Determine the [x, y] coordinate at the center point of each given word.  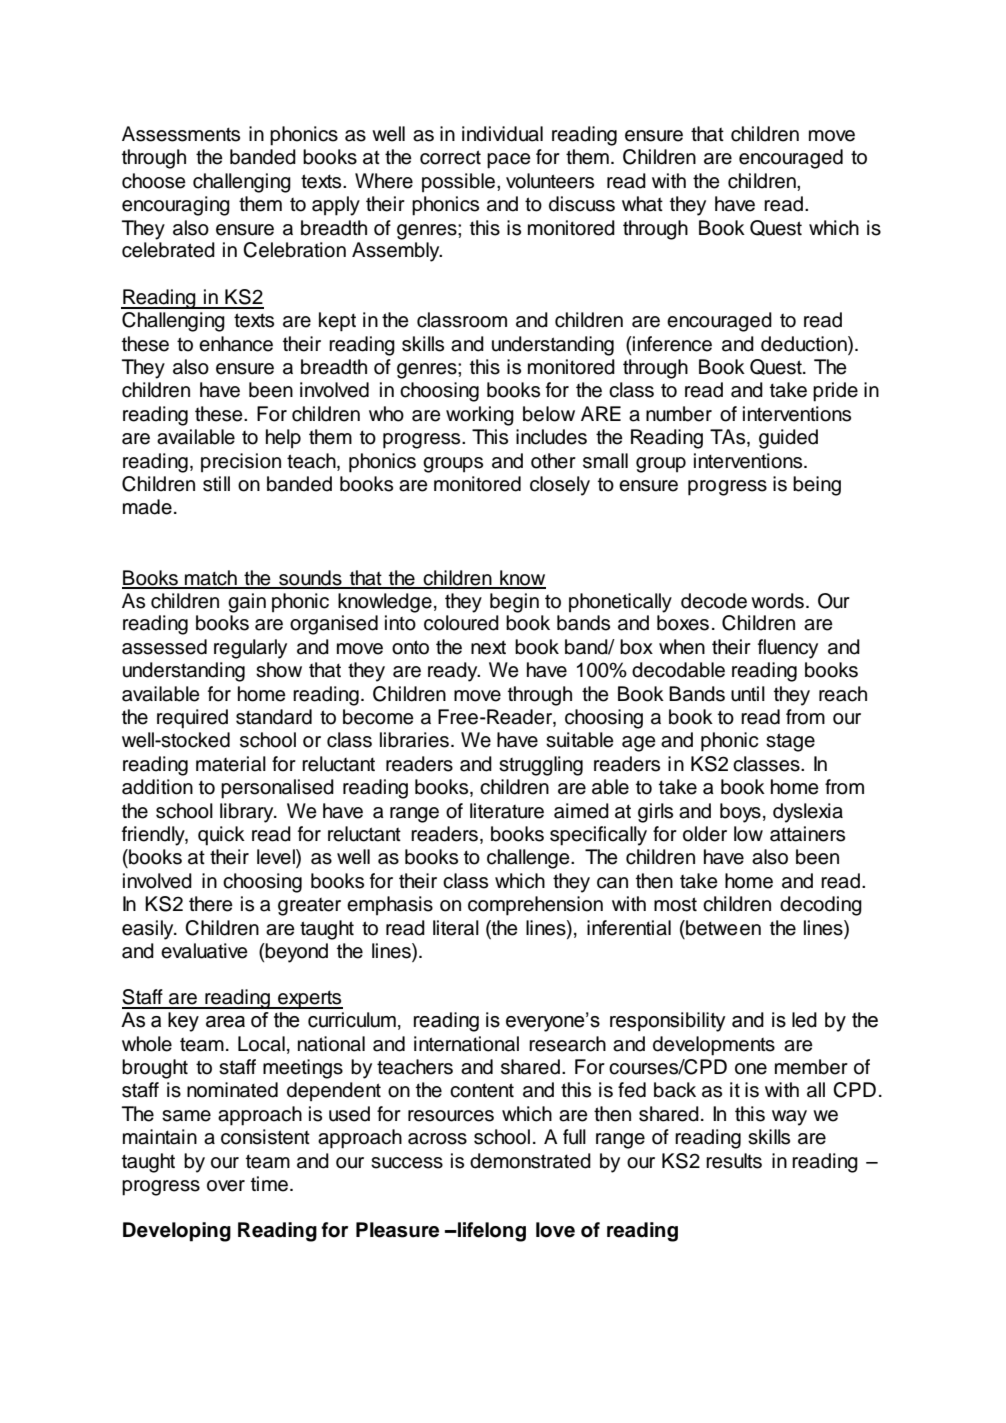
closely [560, 486]
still [216, 484]
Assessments [181, 134]
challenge [529, 859]
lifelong [491, 1232]
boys [740, 813]
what [642, 204]
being [817, 486]
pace [509, 161]
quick [221, 836]
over [226, 1186]
